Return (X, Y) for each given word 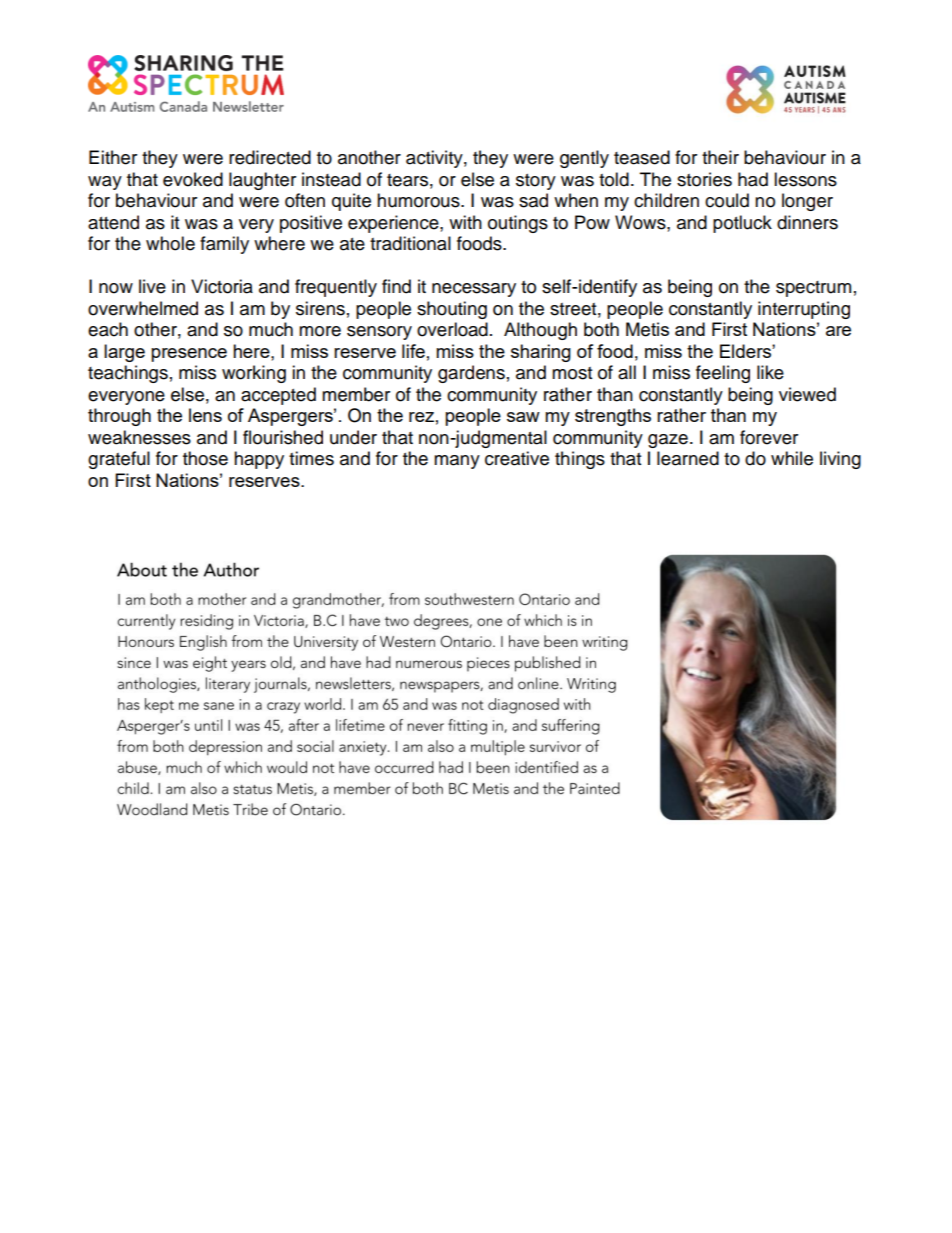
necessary (474, 290)
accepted (278, 396)
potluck (742, 224)
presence (189, 355)
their (720, 157)
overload (452, 329)
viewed (807, 394)
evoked (193, 179)
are (838, 331)
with (465, 222)
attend (113, 222)
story (536, 182)
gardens (471, 374)
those (205, 458)
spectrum (813, 289)
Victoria (222, 286)
